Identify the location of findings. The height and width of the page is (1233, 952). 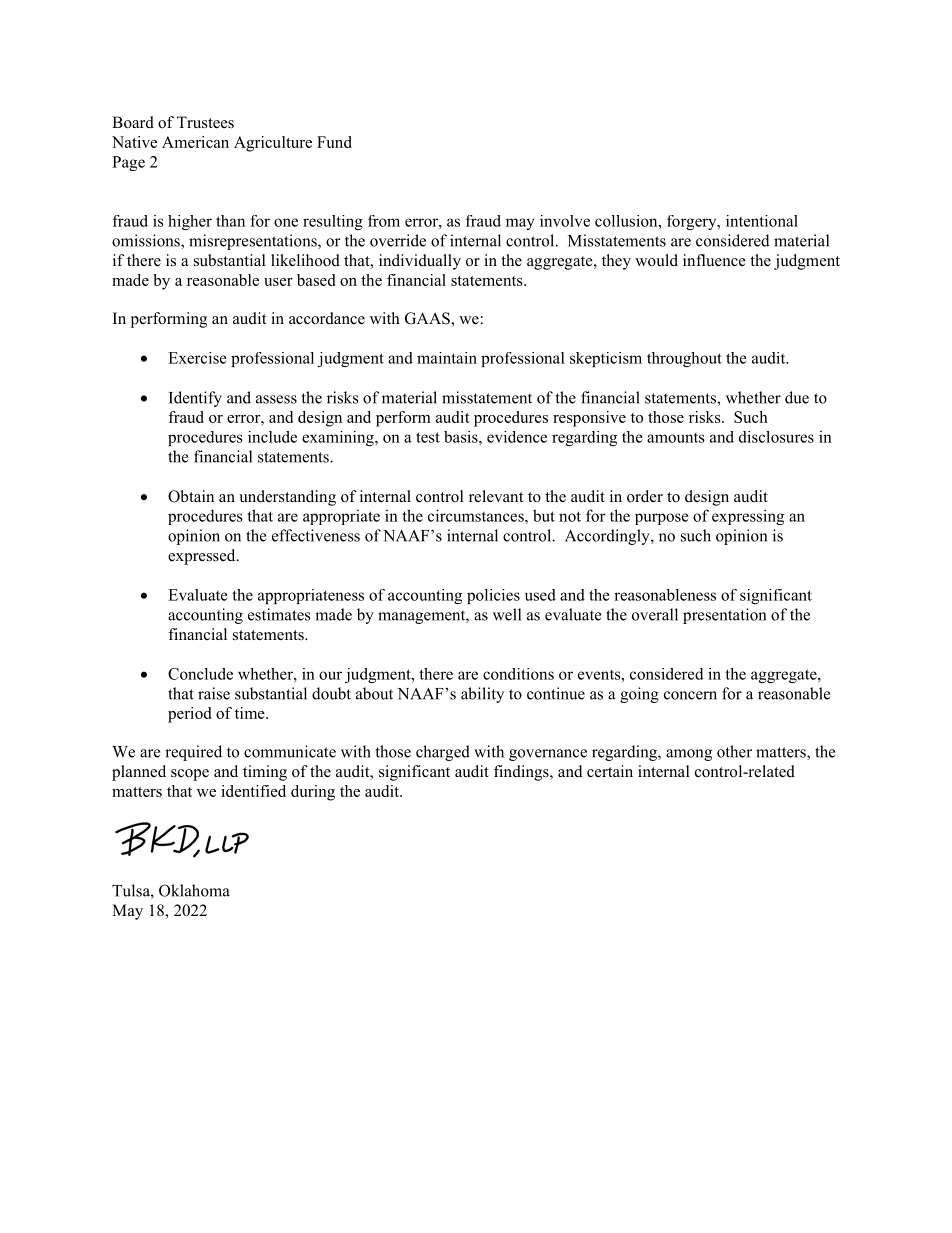
(522, 773).
